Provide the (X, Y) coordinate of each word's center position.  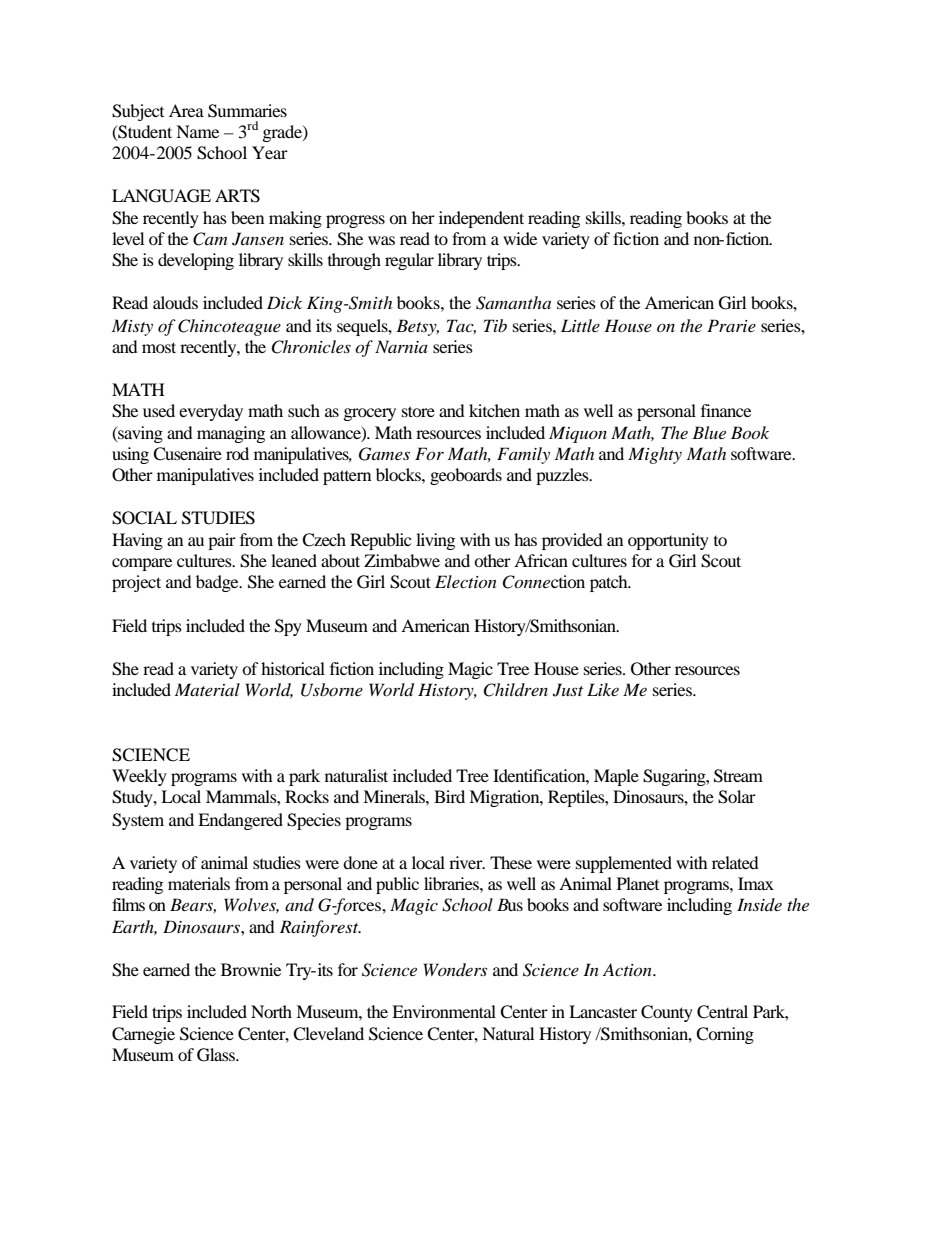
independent (481, 219)
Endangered (240, 821)
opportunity (668, 541)
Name (197, 131)
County (667, 1013)
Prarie (731, 325)
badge (218, 583)
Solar (737, 797)
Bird (449, 796)
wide (520, 238)
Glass (217, 1055)
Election (466, 581)
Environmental (444, 1011)
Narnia (401, 346)
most (159, 347)
